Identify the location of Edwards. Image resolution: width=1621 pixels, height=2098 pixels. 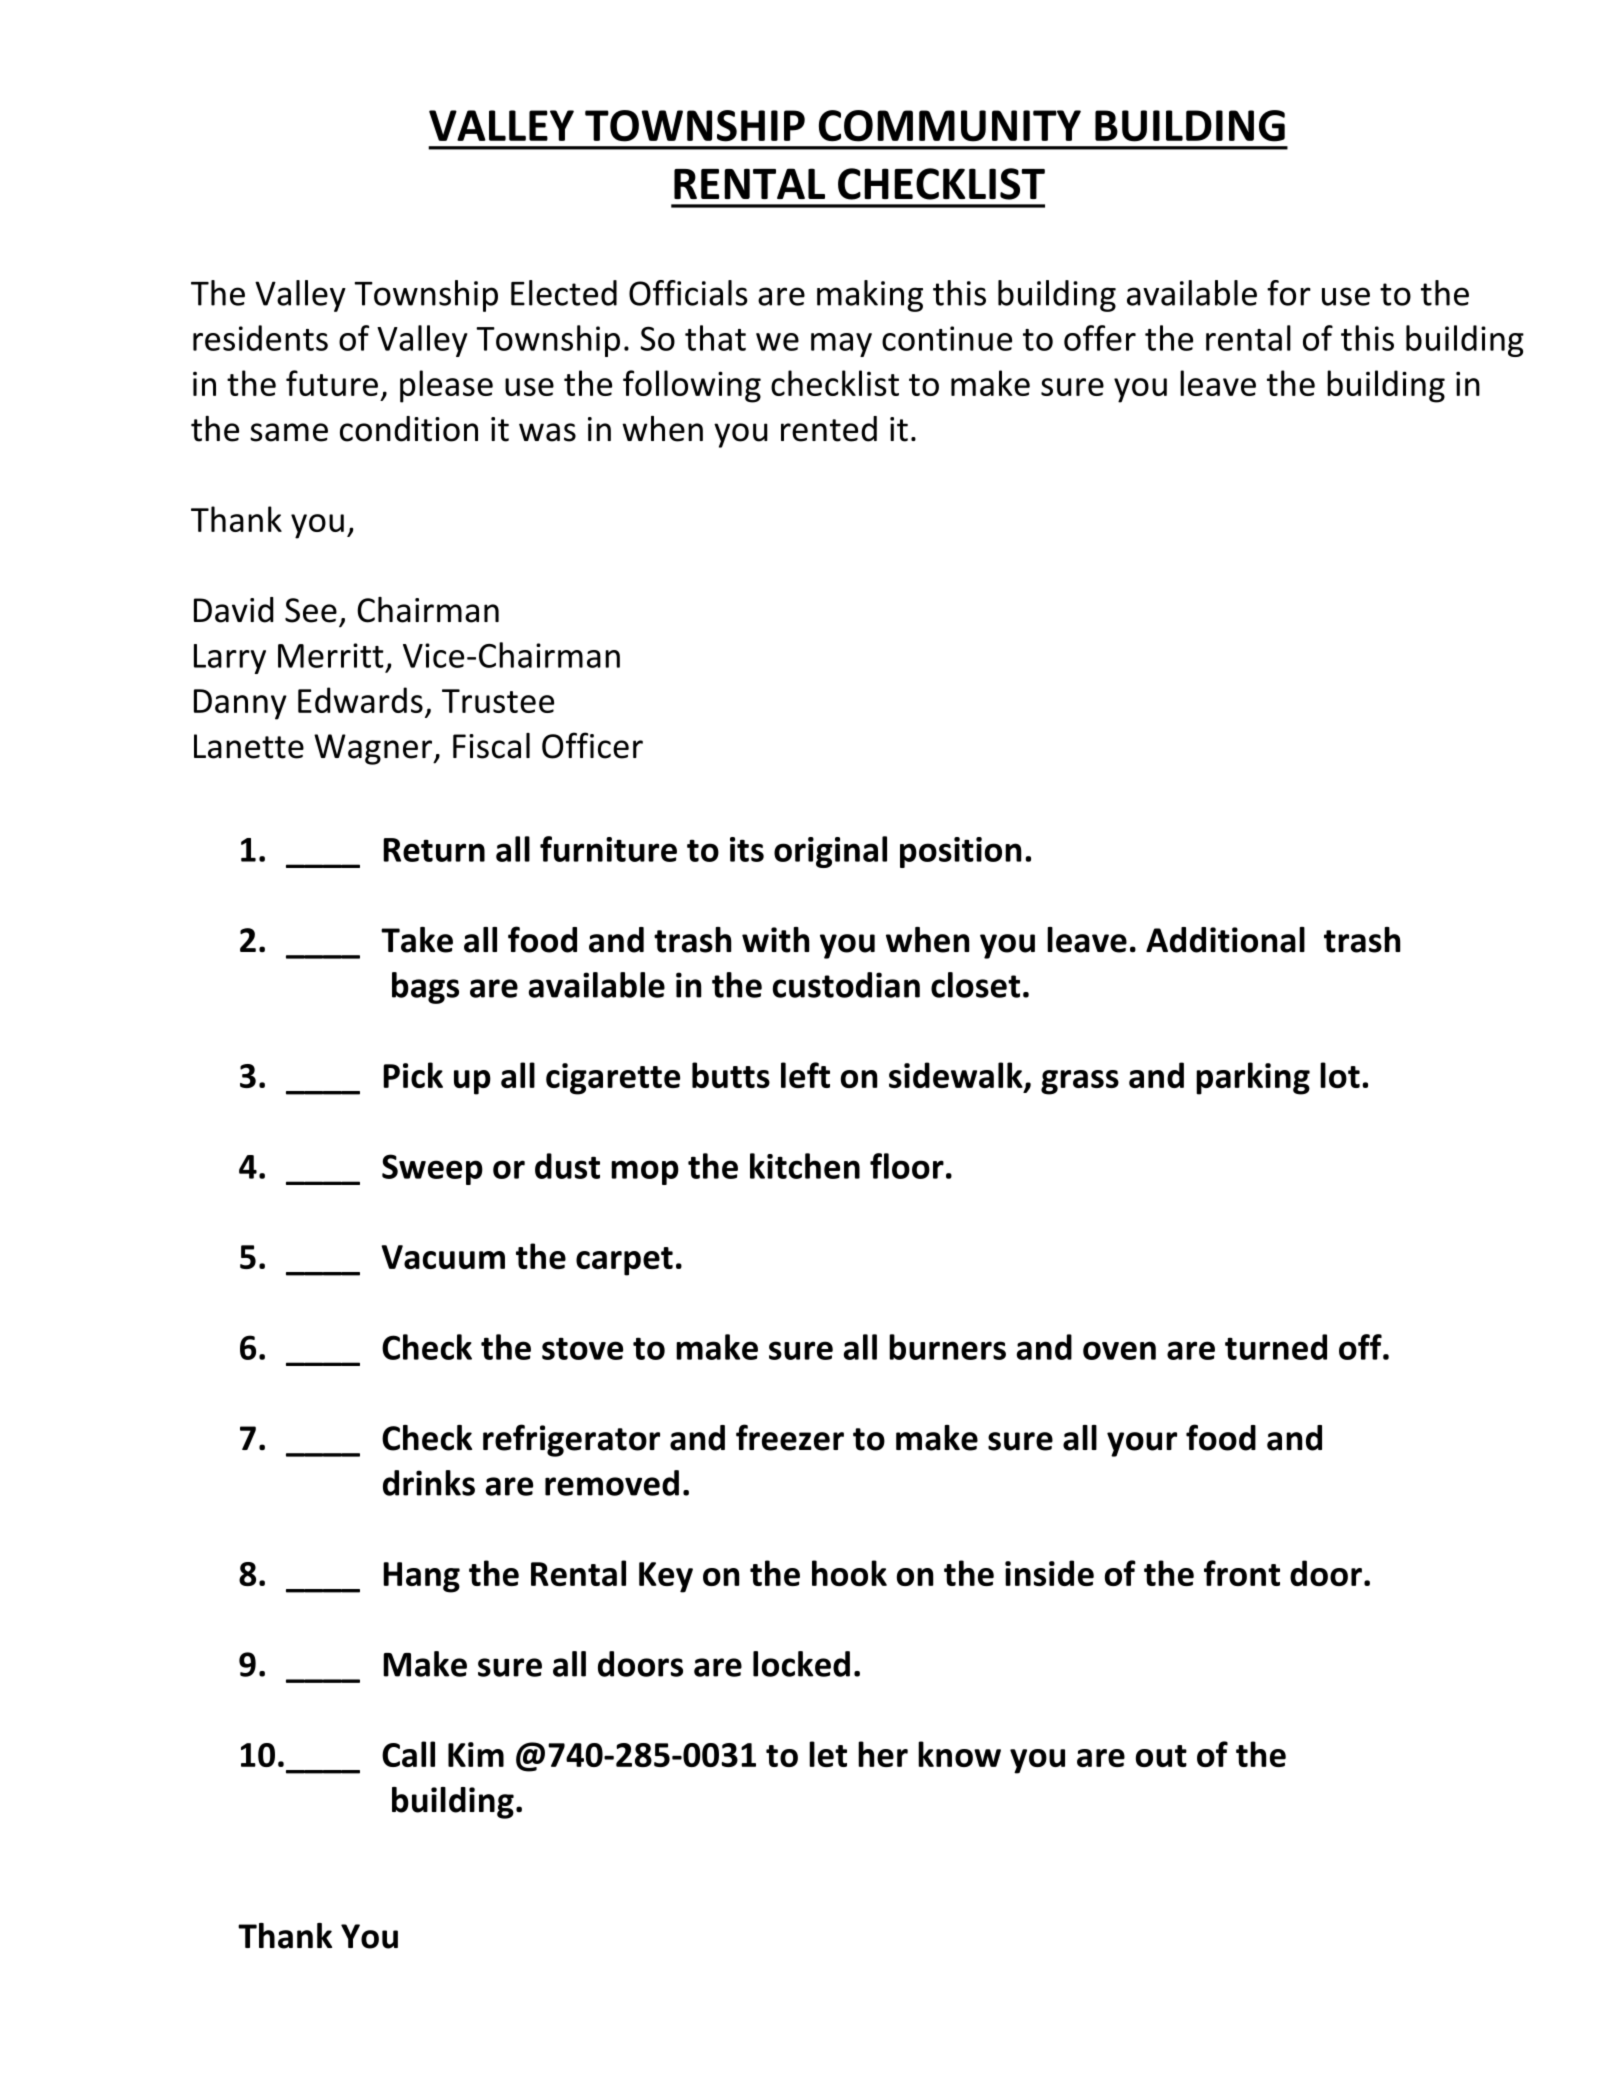
(360, 700).
